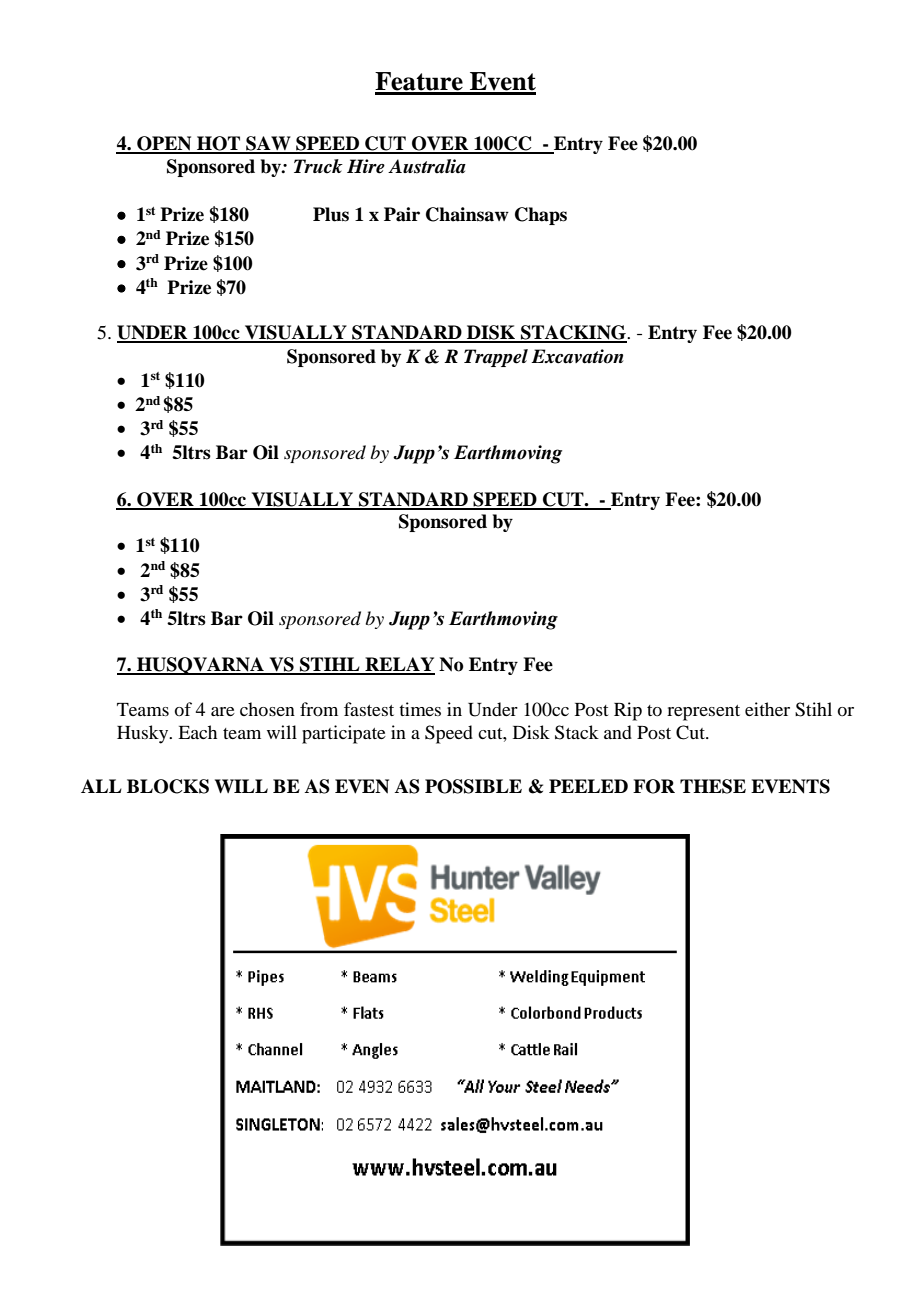 The width and height of the screenshot is (924, 1313). What do you see at coordinates (369, 709) in the screenshot?
I see `fastest` at bounding box center [369, 709].
